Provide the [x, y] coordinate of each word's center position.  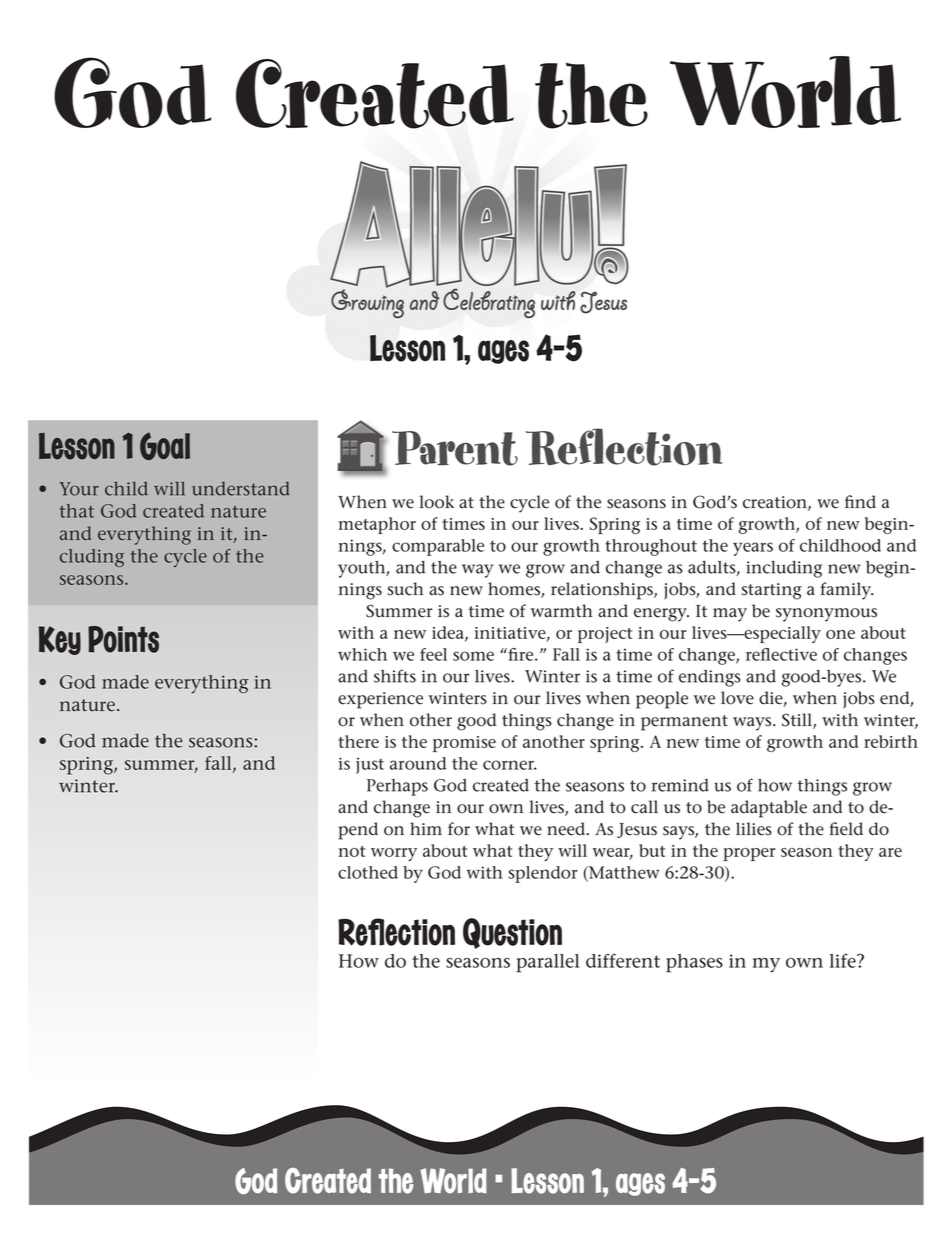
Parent [455, 448]
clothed [368, 872]
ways [753, 724]
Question [512, 933]
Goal [165, 446]
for [459, 829]
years [753, 549]
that [77, 511]
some [473, 656]
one [840, 634]
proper [749, 854]
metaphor [377, 525]
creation [776, 503]
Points [123, 639]
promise [464, 744]
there [358, 741]
